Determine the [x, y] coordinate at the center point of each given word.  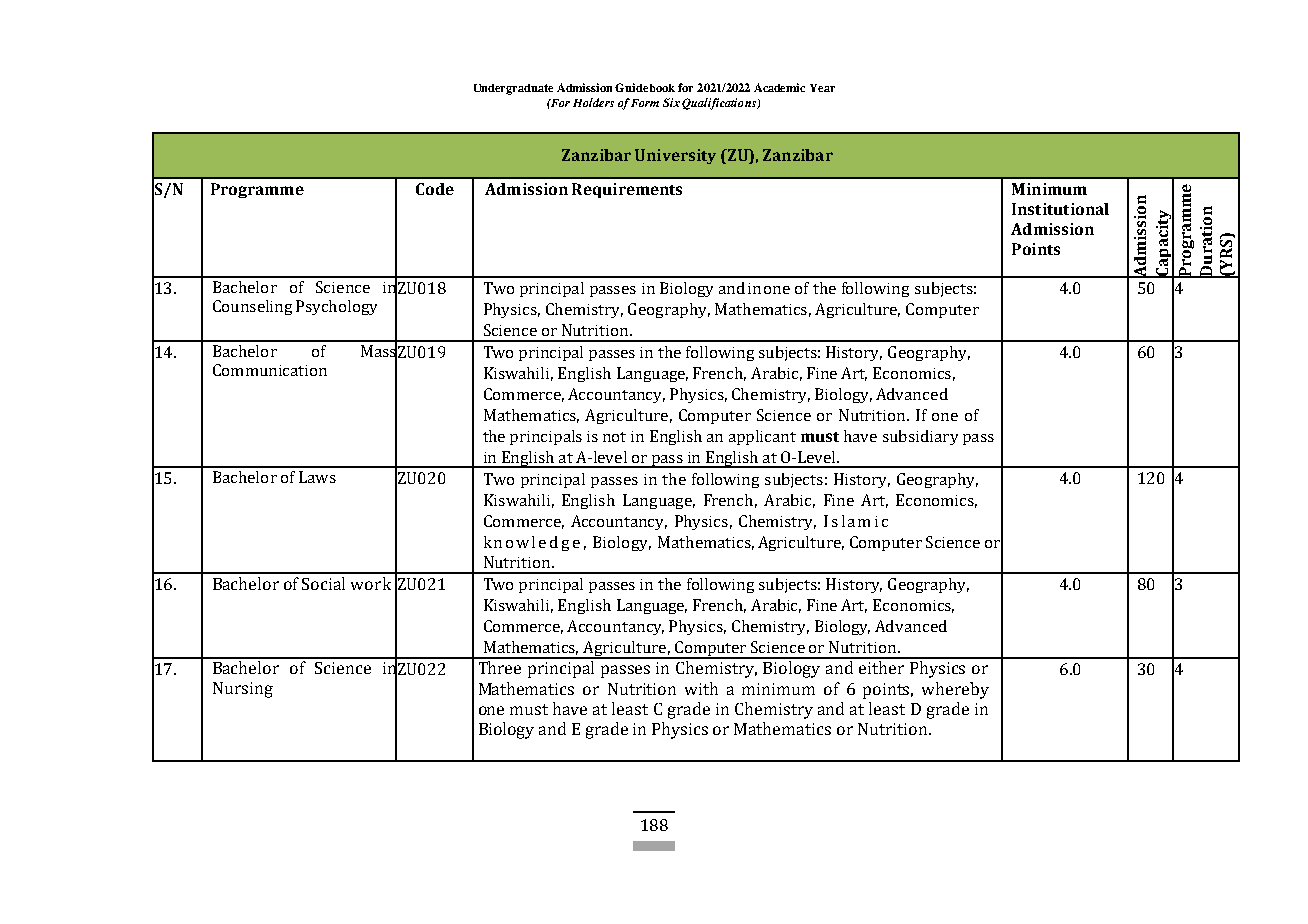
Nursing [243, 690]
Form [645, 103]
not [614, 437]
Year [822, 88]
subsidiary [920, 437]
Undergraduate [513, 89]
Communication [270, 370]
